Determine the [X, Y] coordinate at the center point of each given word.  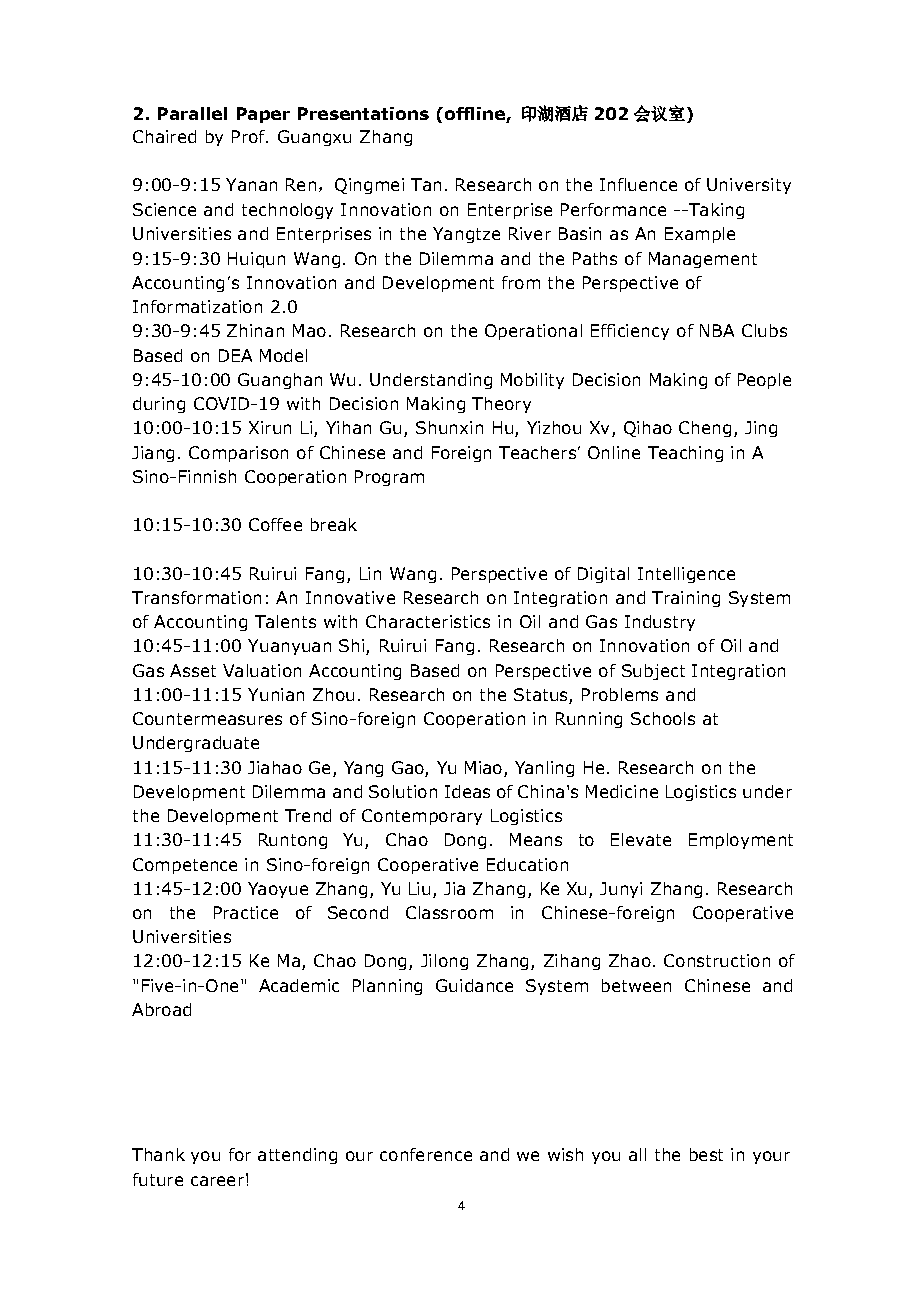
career [217, 1181]
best [706, 1154]
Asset [193, 670]
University [749, 186]
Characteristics [428, 621]
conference [426, 1154]
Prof [249, 136]
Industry [660, 623]
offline [473, 113]
